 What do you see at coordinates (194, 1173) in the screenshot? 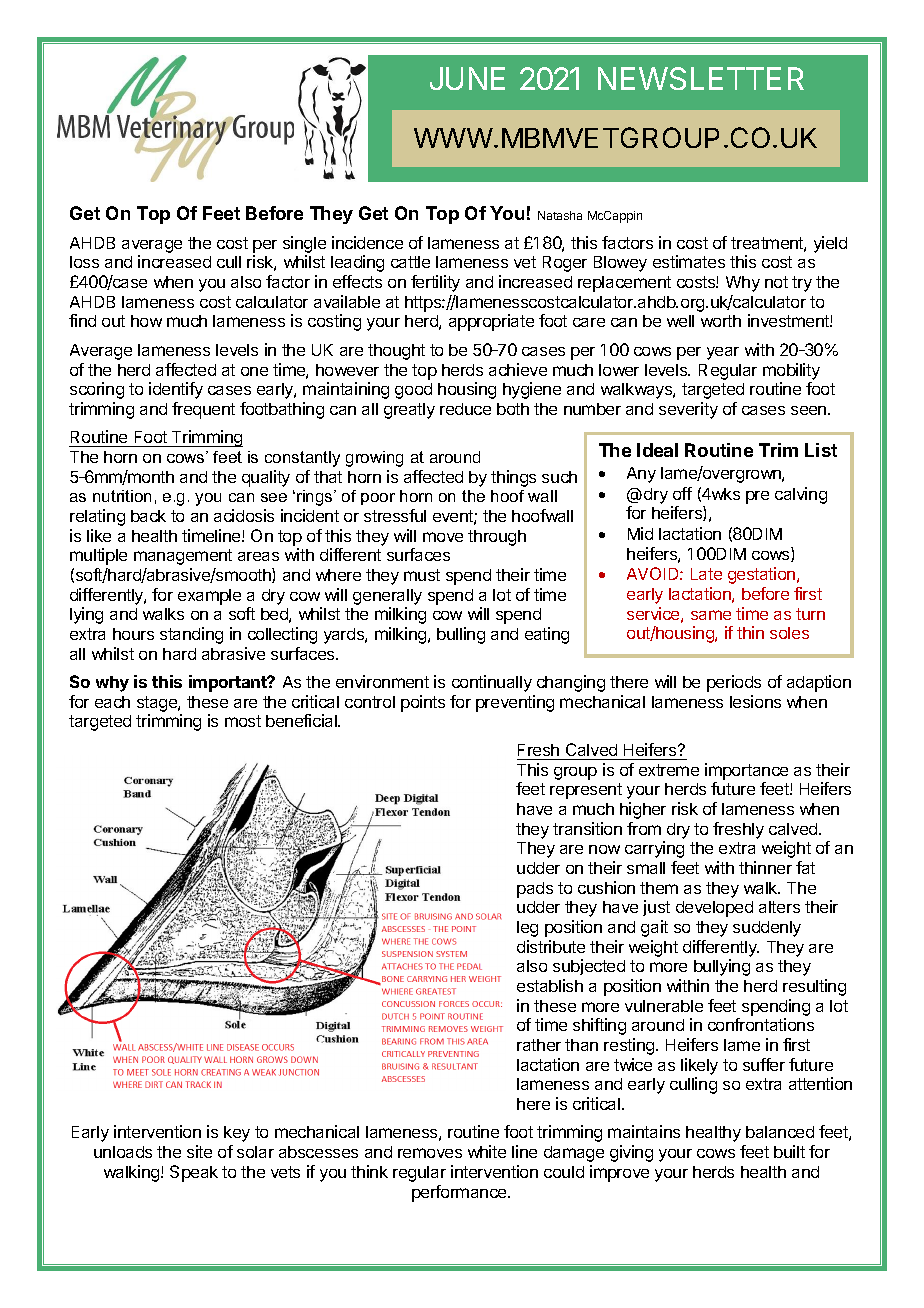
I see `Speak` at bounding box center [194, 1173].
